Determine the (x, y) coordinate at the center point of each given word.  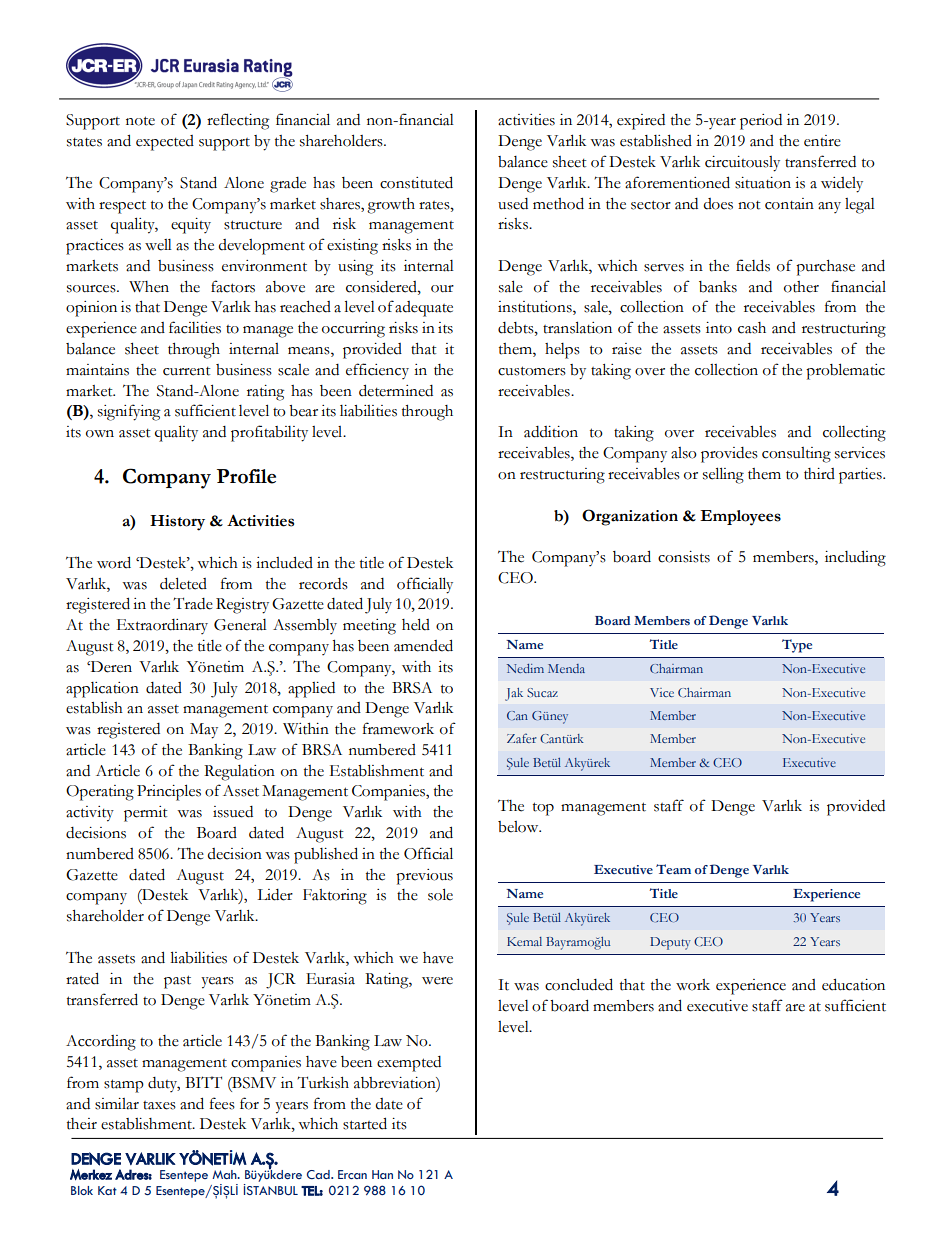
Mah (225, 1174)
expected (165, 143)
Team (673, 869)
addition (551, 432)
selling (723, 475)
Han (382, 1174)
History (177, 523)
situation (763, 183)
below (519, 827)
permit (146, 814)
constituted (416, 182)
